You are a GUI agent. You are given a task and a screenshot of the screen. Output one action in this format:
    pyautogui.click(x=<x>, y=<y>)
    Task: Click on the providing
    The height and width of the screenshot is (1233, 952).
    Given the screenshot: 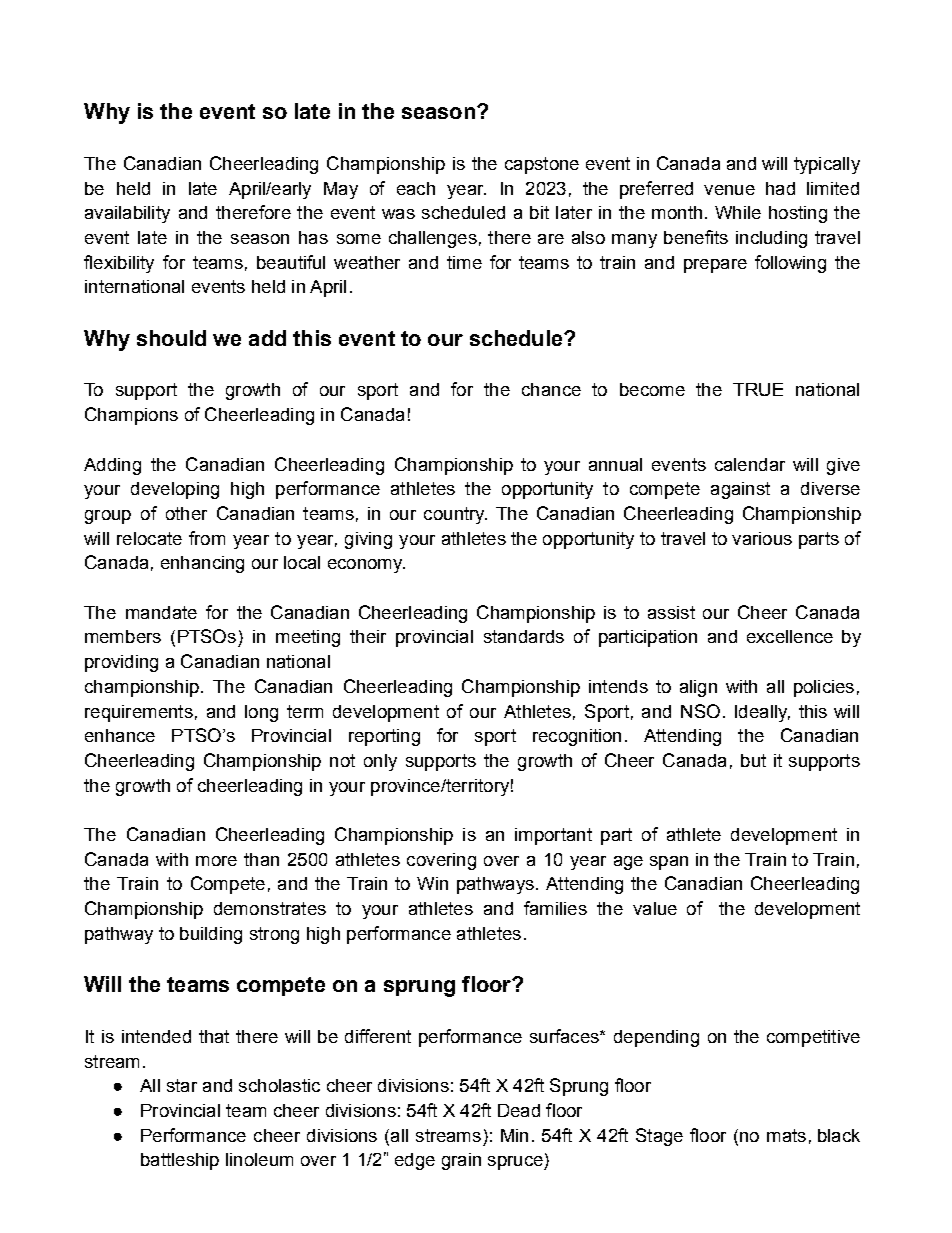 What is the action you would take?
    pyautogui.click(x=121, y=663)
